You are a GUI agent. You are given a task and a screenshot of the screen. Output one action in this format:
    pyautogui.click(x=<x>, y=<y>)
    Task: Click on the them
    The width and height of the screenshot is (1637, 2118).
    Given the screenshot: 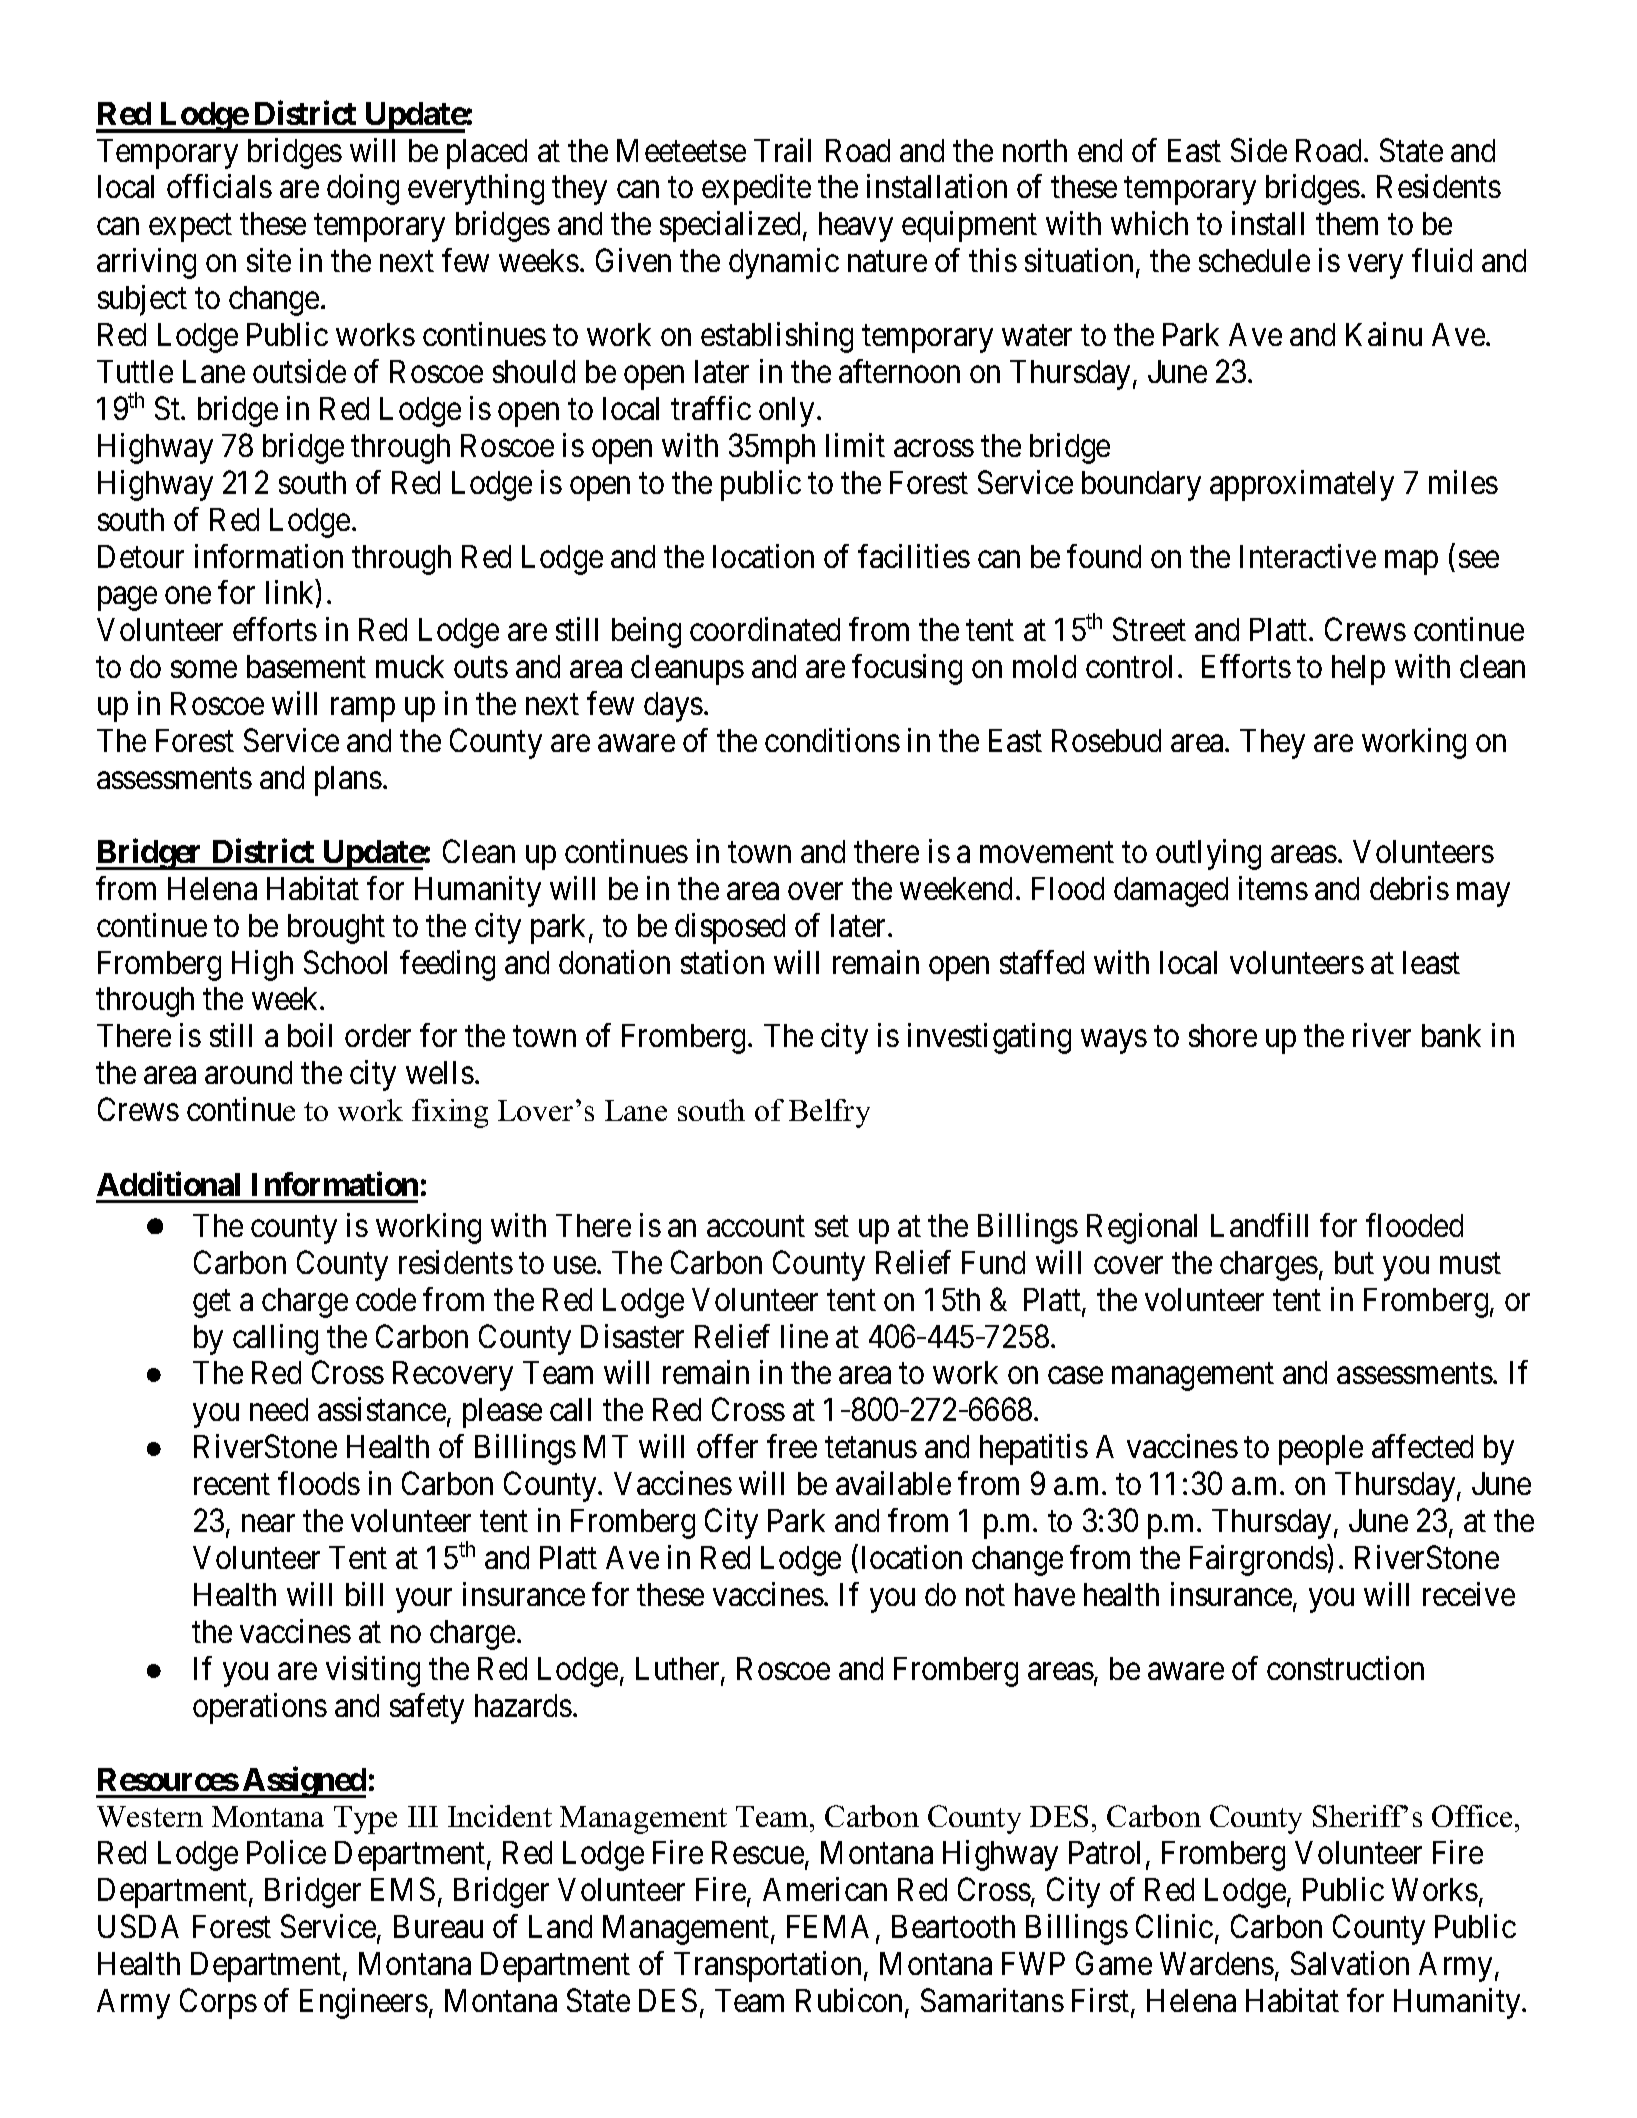 What is the action you would take?
    pyautogui.click(x=1347, y=223)
